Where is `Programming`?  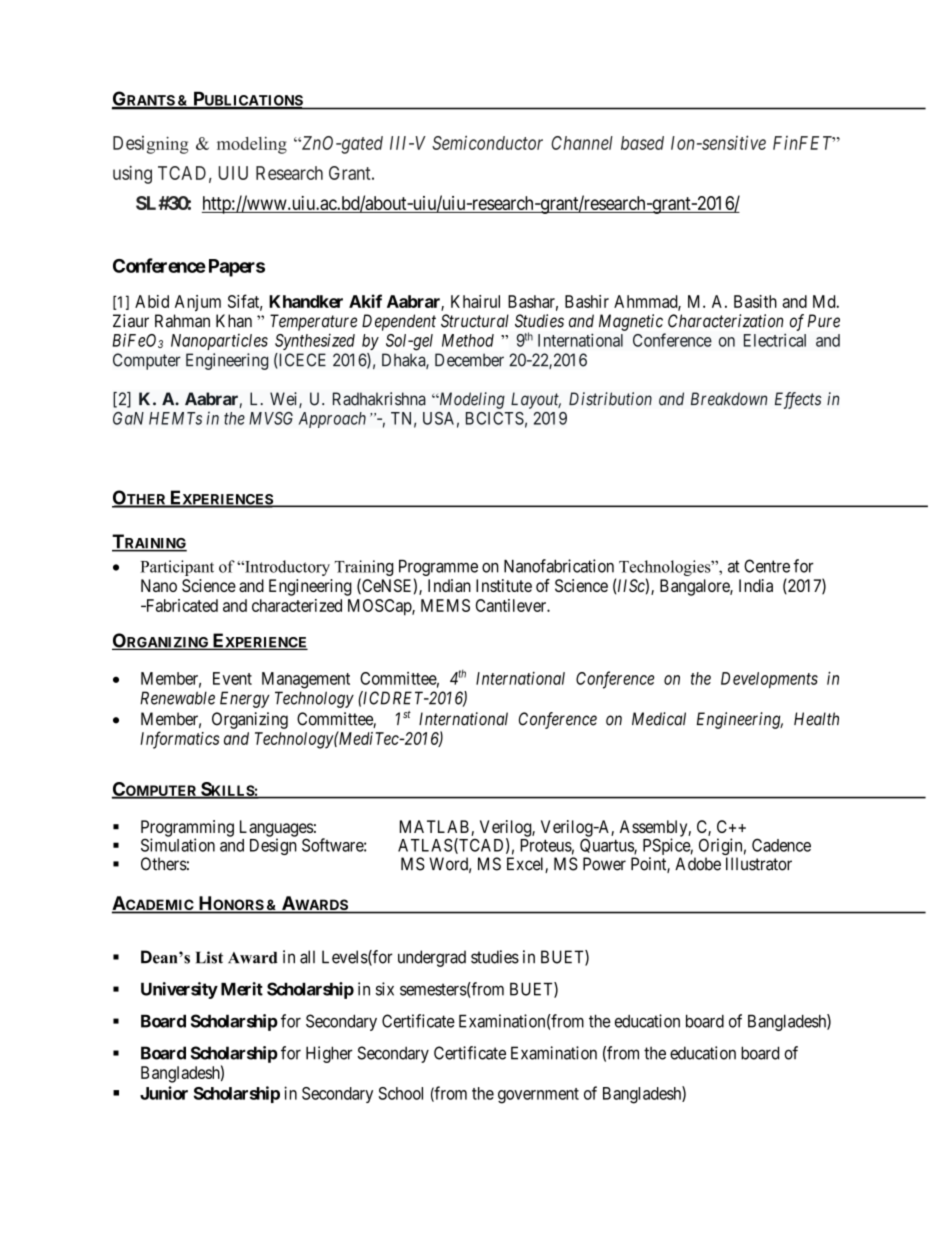
Programming is located at coordinates (187, 829).
